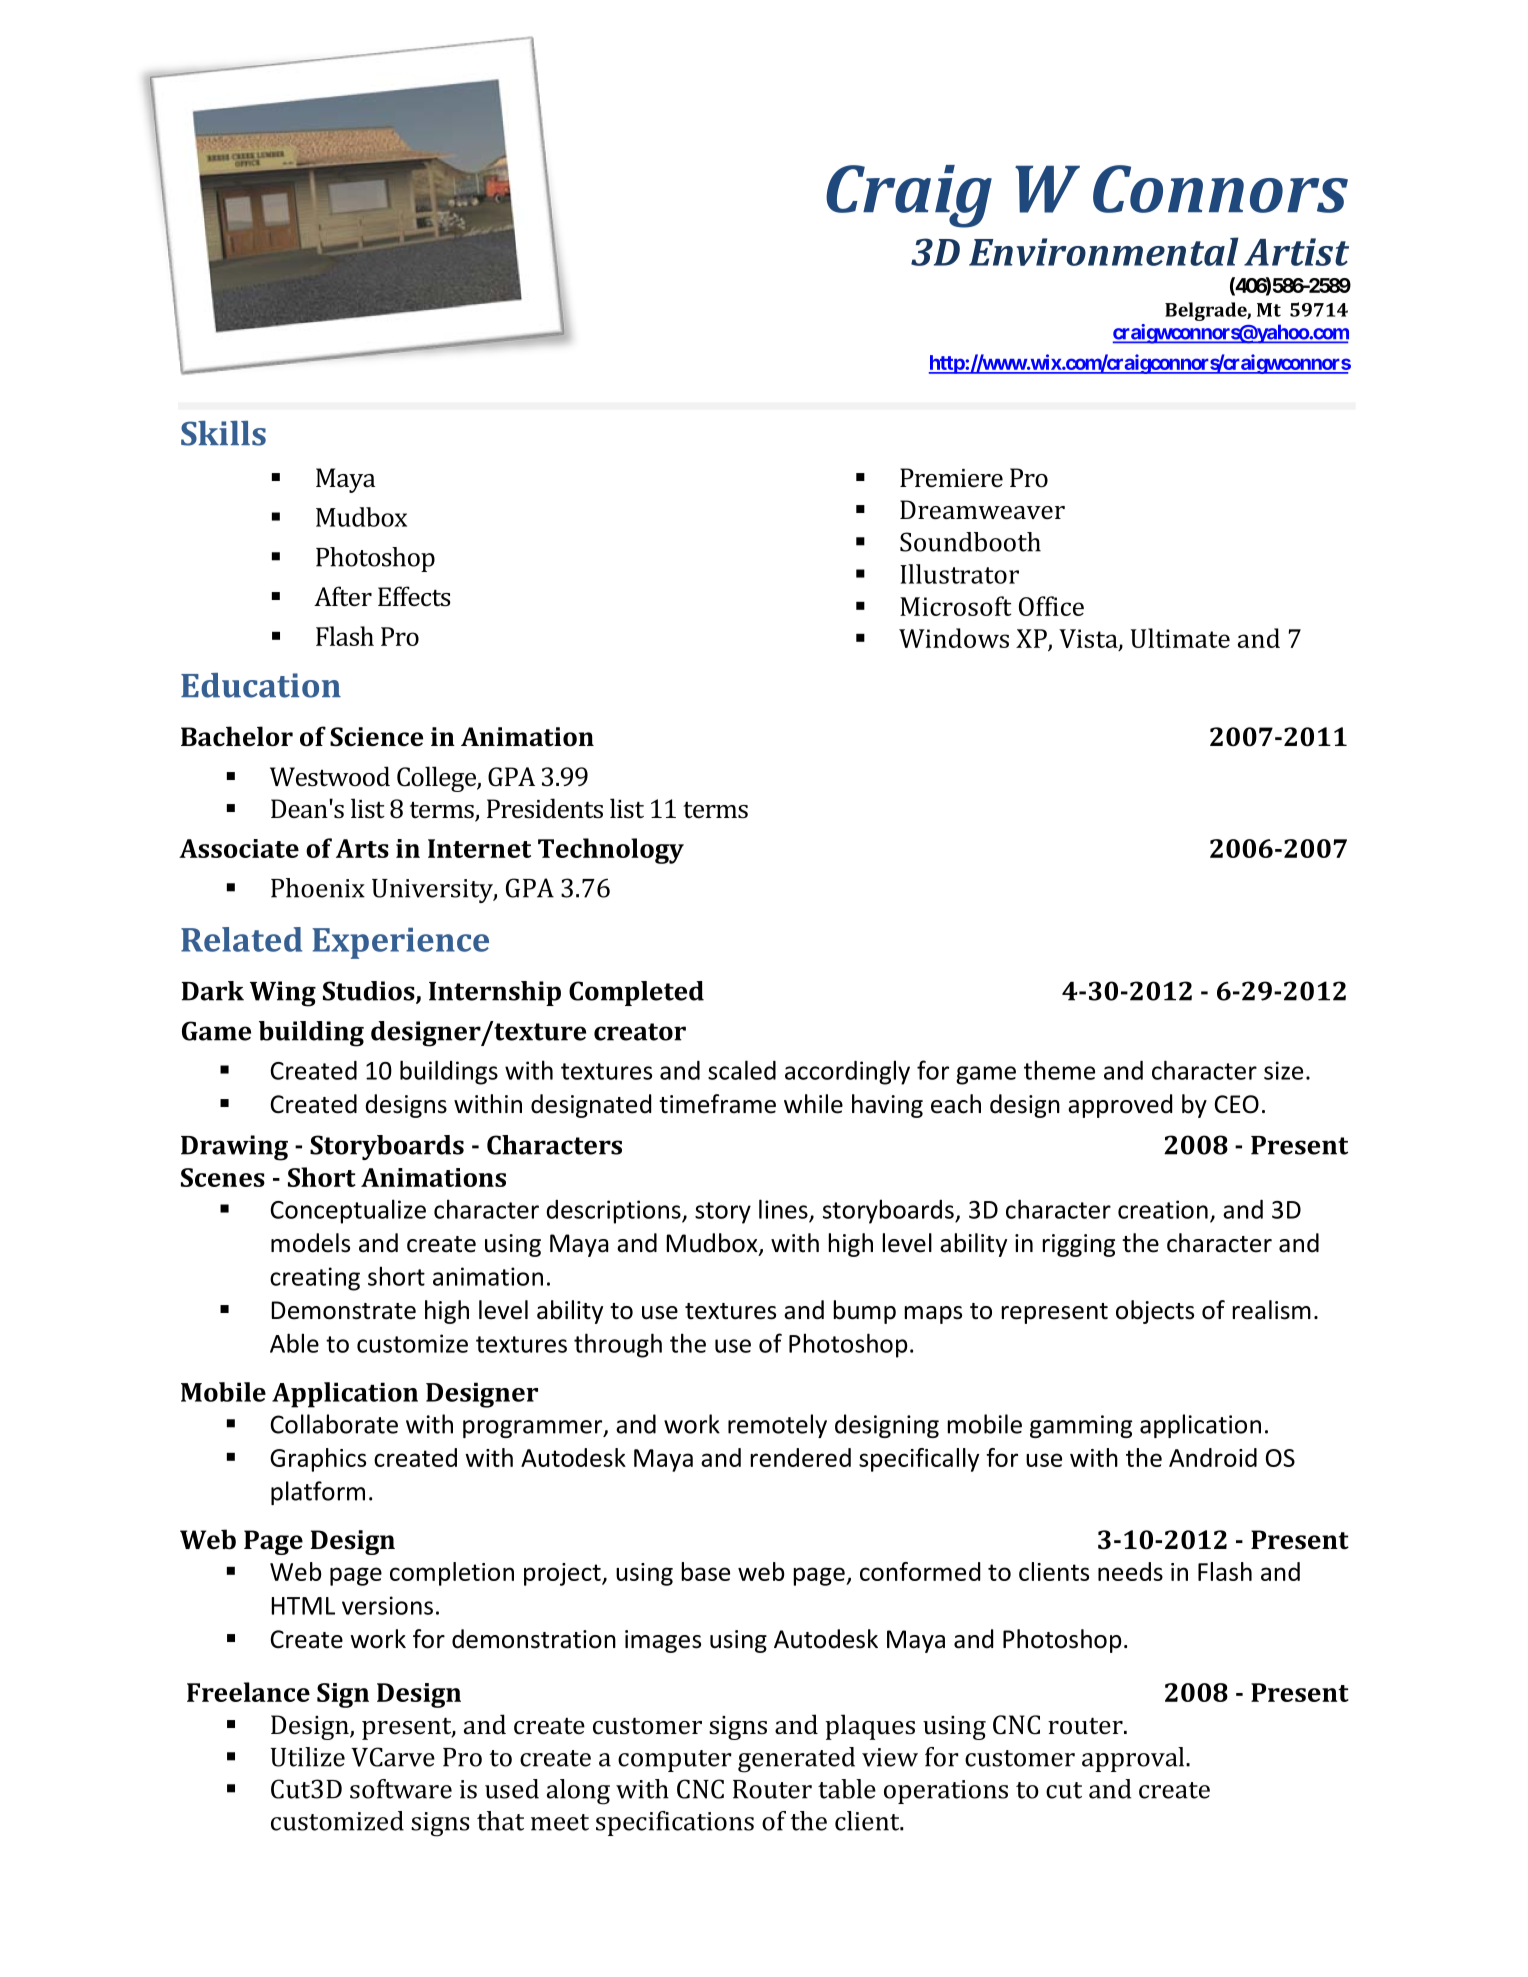 This document has height=1977, width=1528. I want to click on Conceptualize, so click(348, 1211).
